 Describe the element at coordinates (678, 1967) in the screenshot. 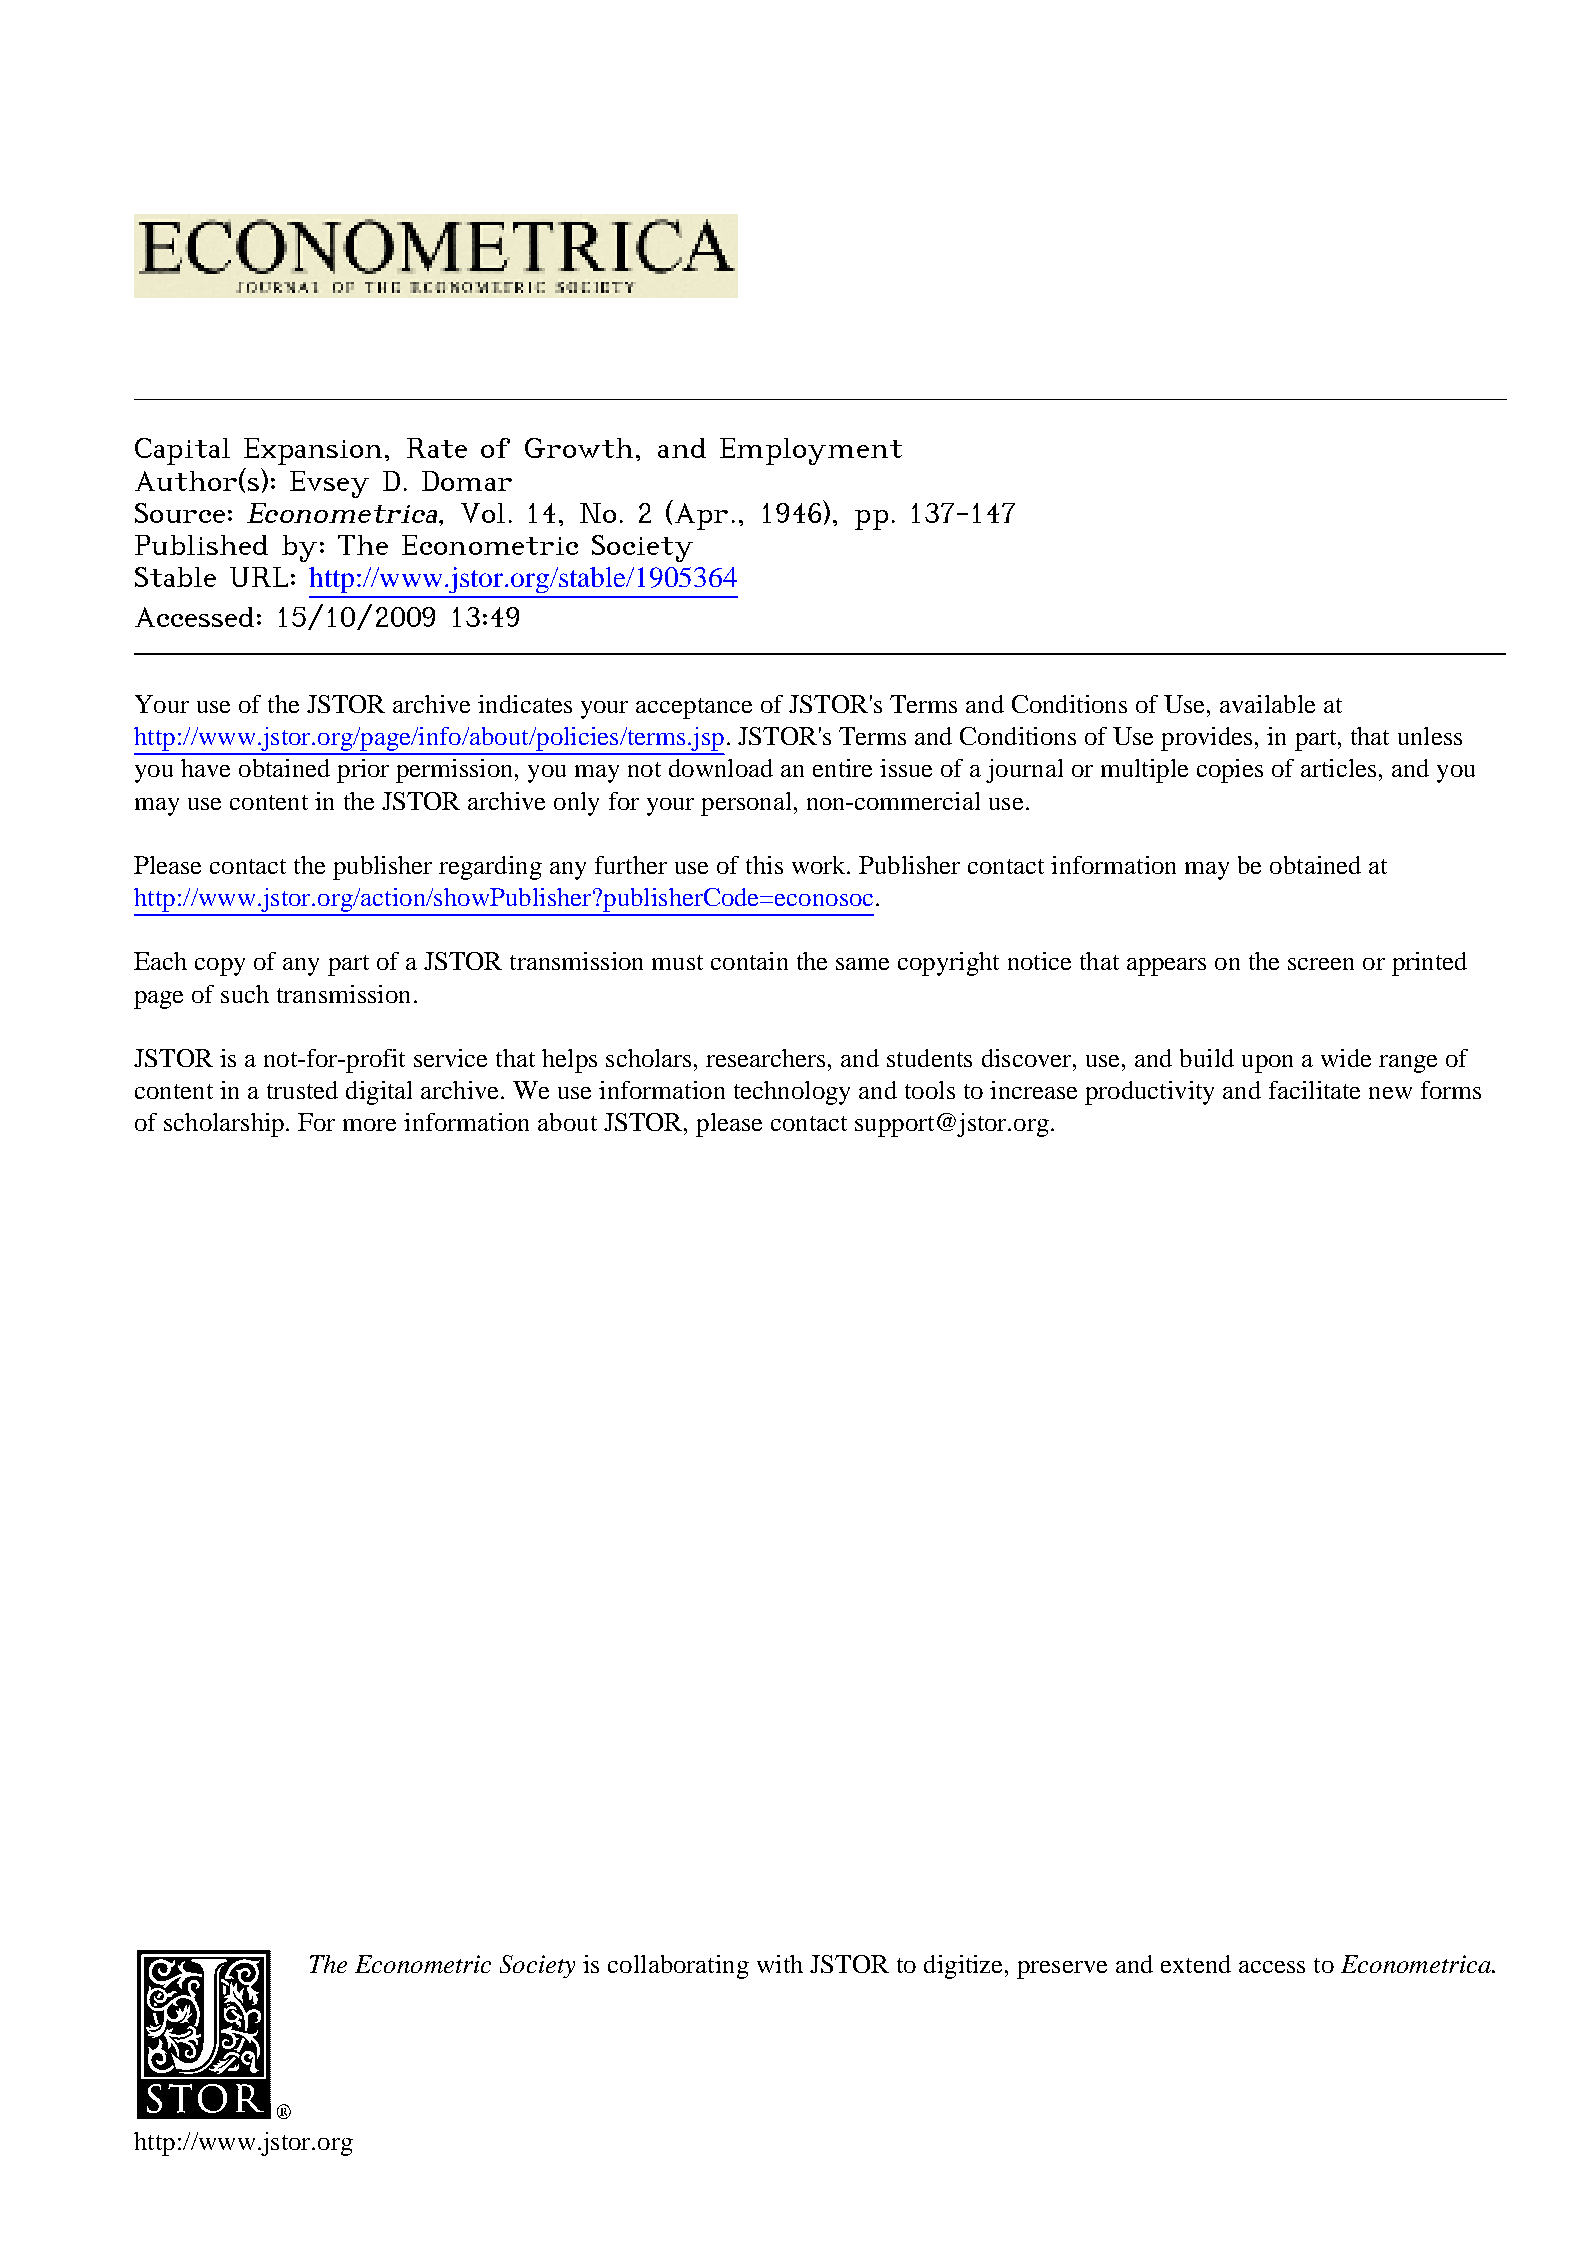

I see `collaborating` at that location.
